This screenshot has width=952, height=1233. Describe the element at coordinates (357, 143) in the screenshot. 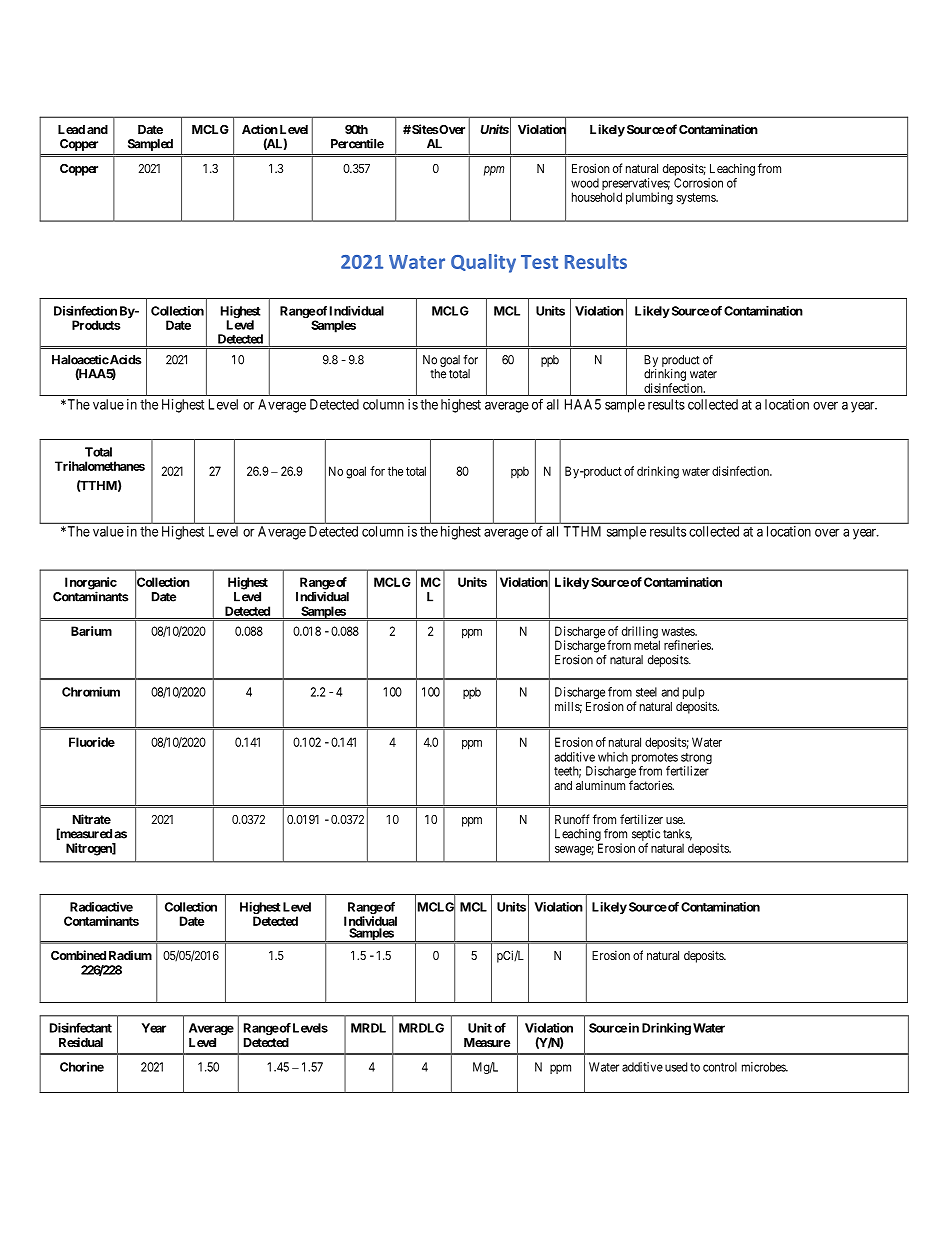

I see `Percentile` at that location.
